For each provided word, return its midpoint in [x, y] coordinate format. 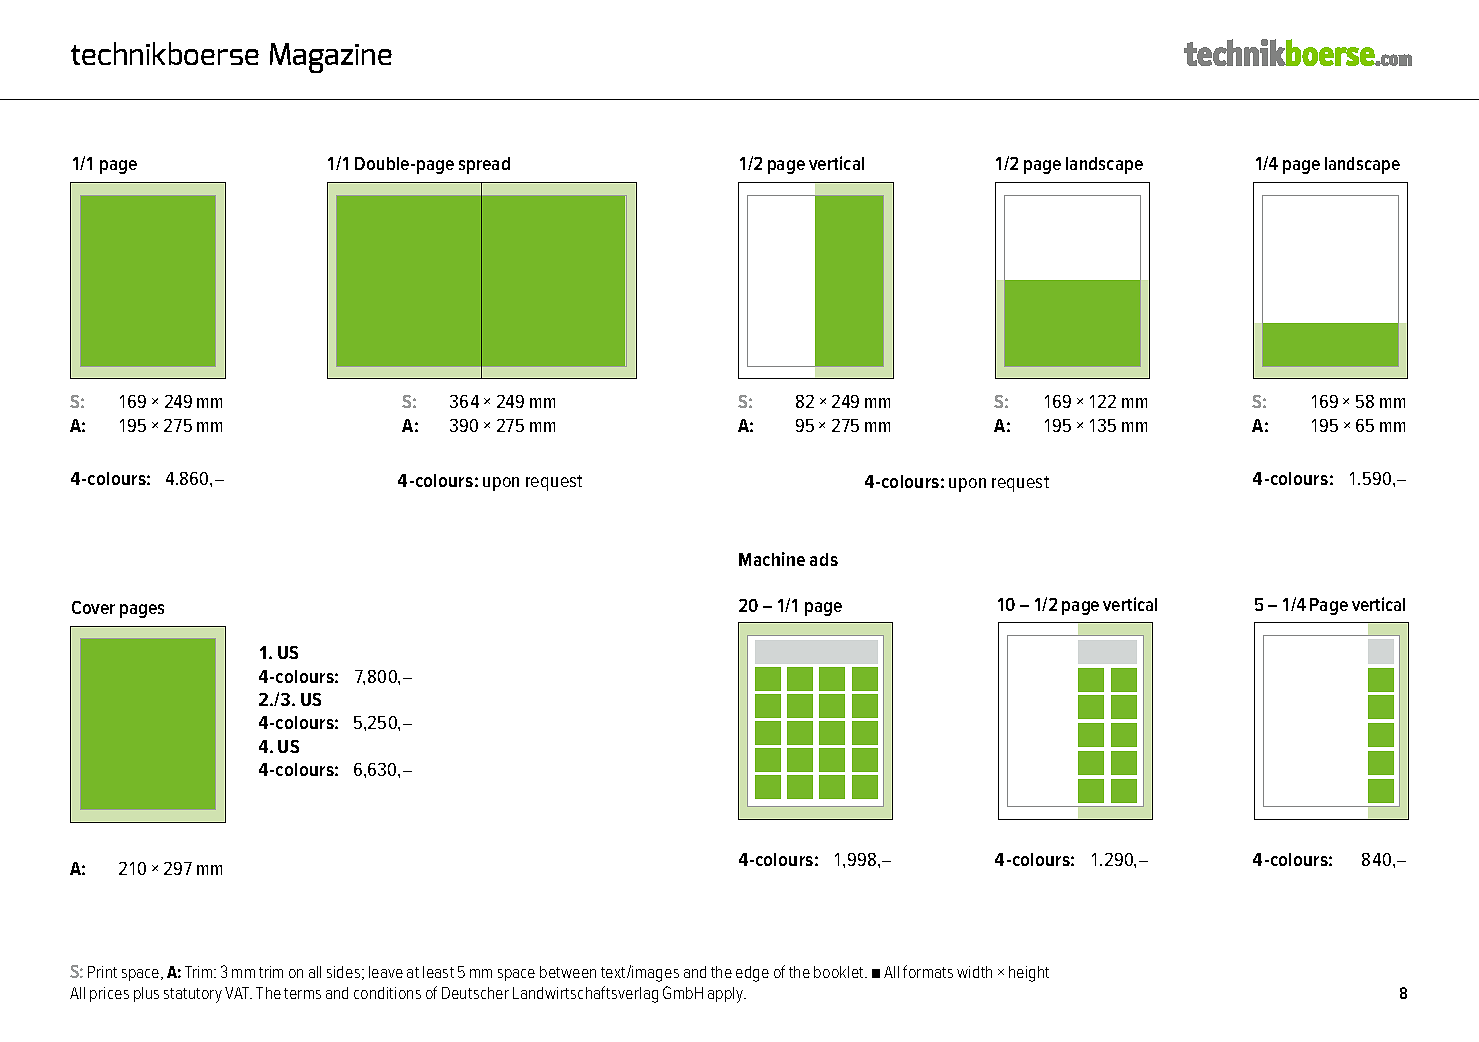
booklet [840, 972]
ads [824, 559]
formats [928, 971]
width [974, 972]
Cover [93, 607]
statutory [193, 995]
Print [102, 972]
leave [386, 972]
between [568, 972]
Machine [772, 559]
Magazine [331, 58]
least [438, 972]
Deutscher [475, 993]
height [1029, 974]
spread [484, 165]
